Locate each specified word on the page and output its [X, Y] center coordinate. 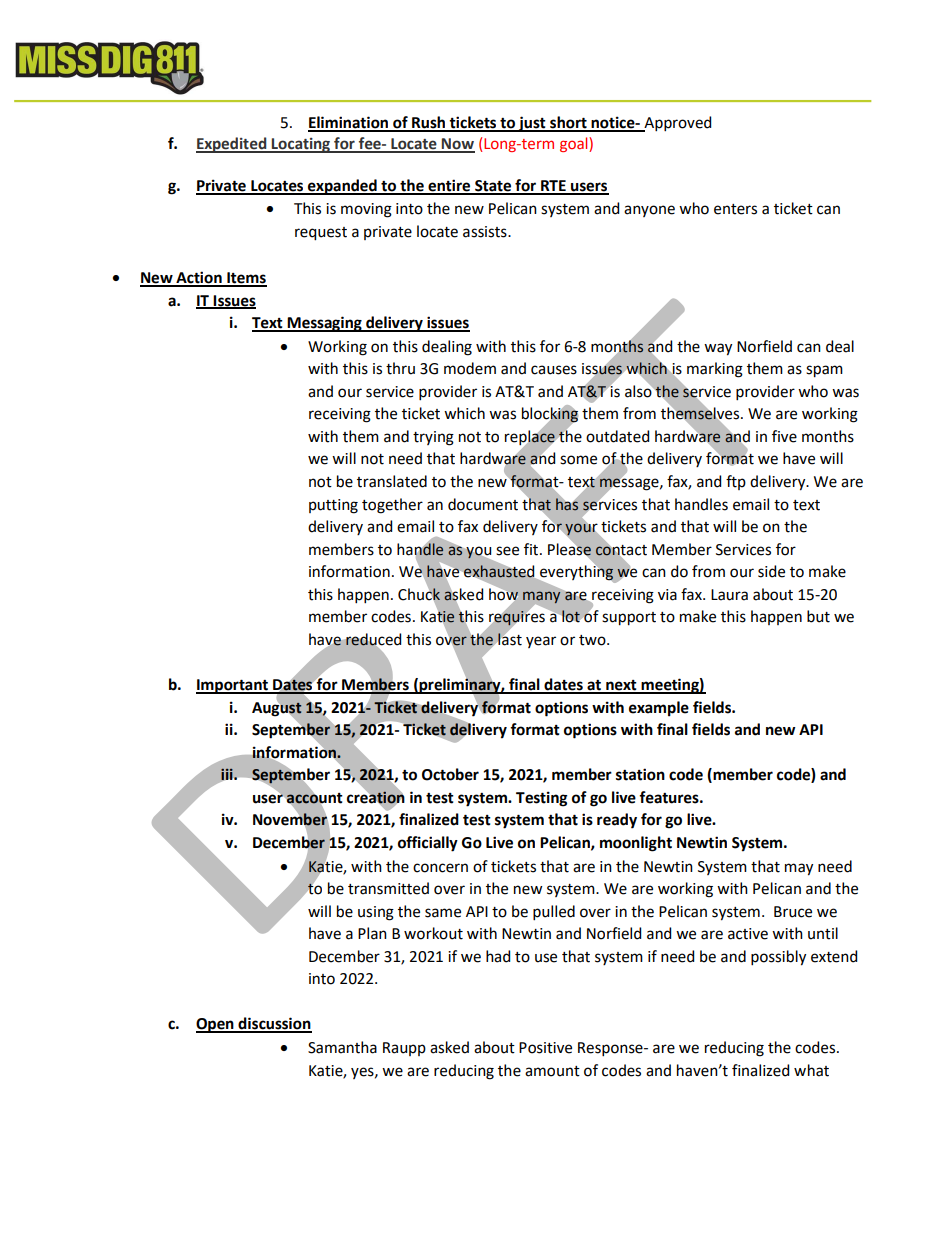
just [532, 124]
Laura [729, 595]
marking [715, 370]
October [450, 774]
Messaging [324, 324]
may [799, 869]
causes [554, 370]
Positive [545, 1048]
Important [233, 686]
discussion [274, 1024]
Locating [301, 145]
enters [735, 209]
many [541, 597]
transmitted [388, 888]
